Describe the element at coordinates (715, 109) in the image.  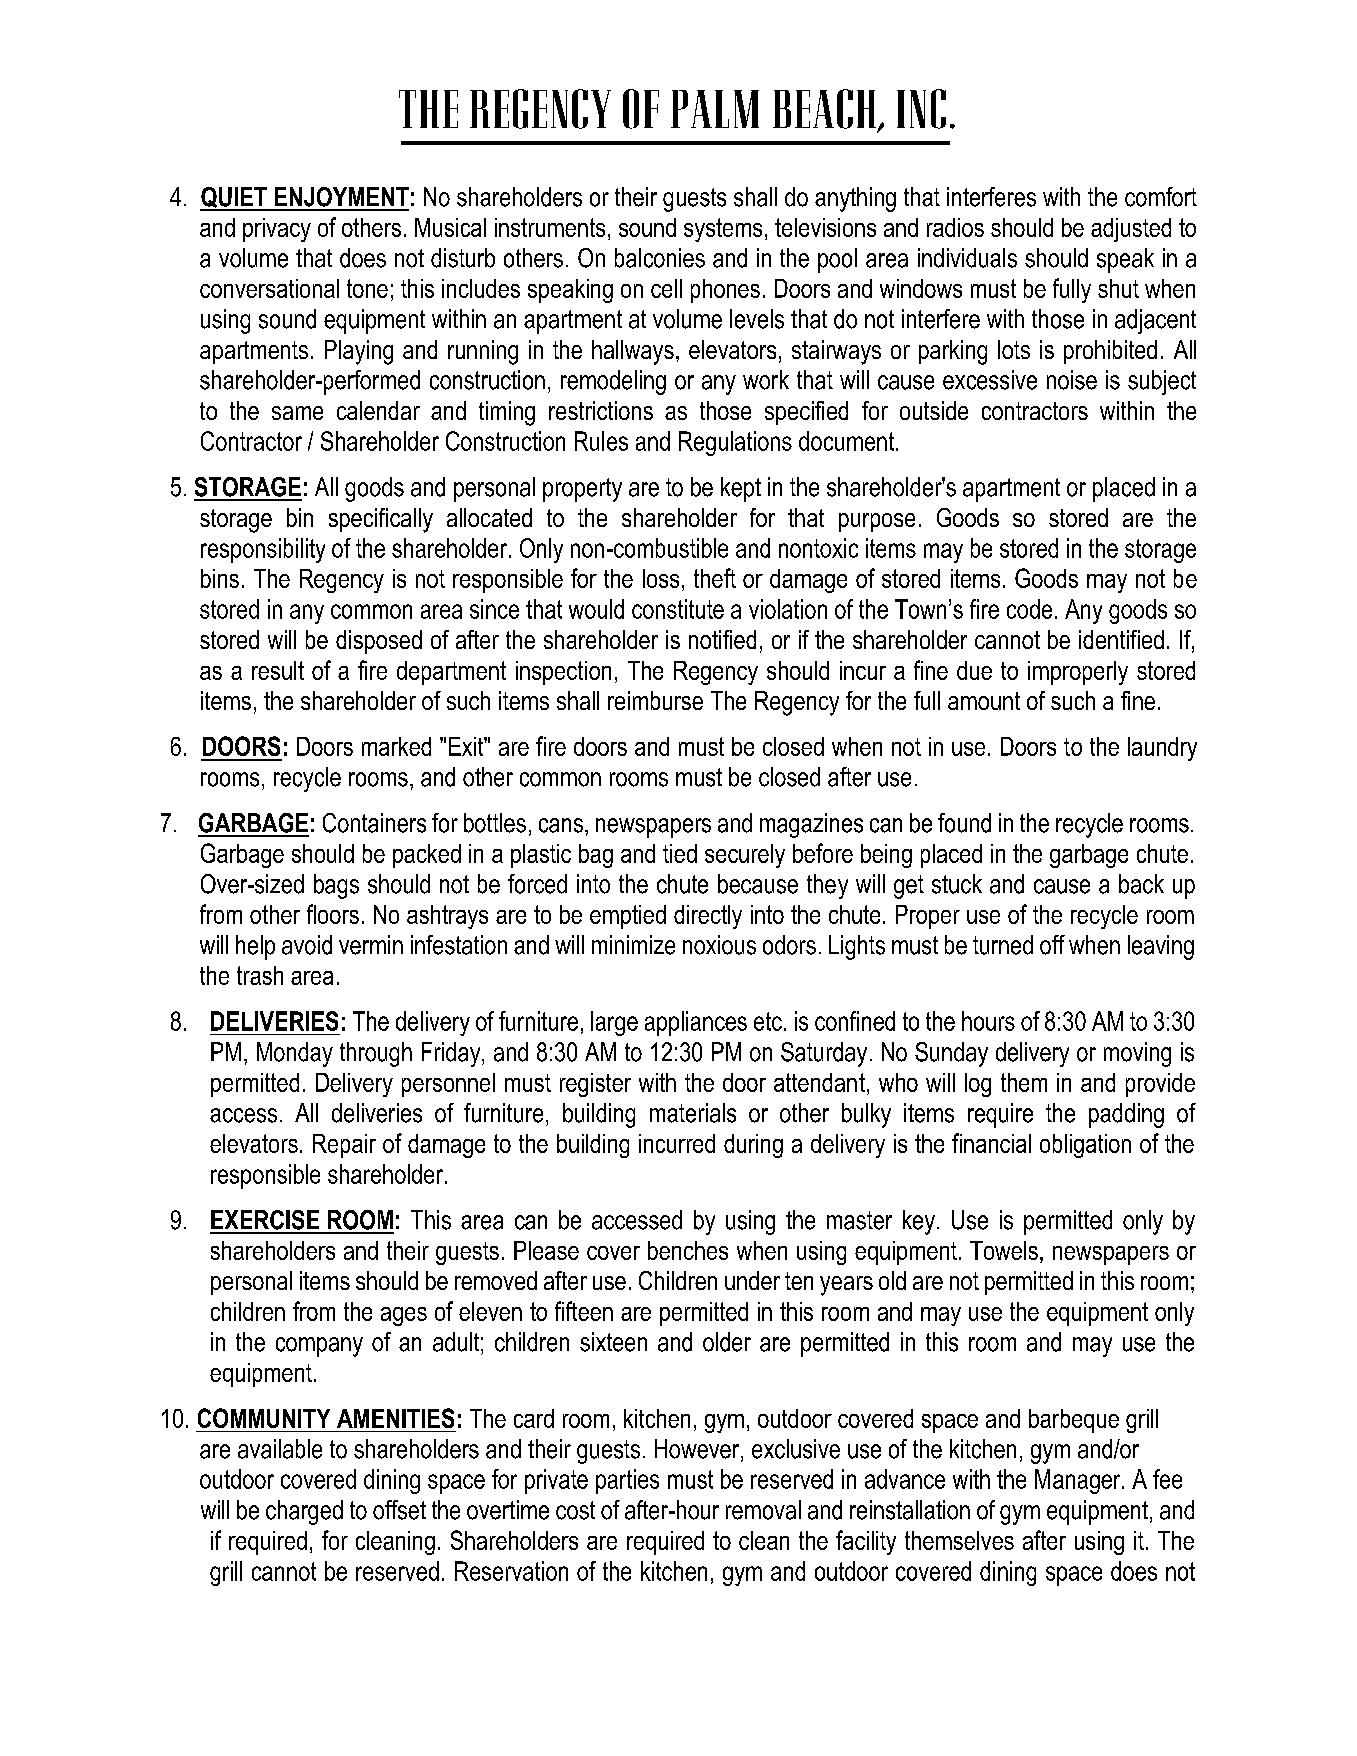
I see `PALM` at that location.
